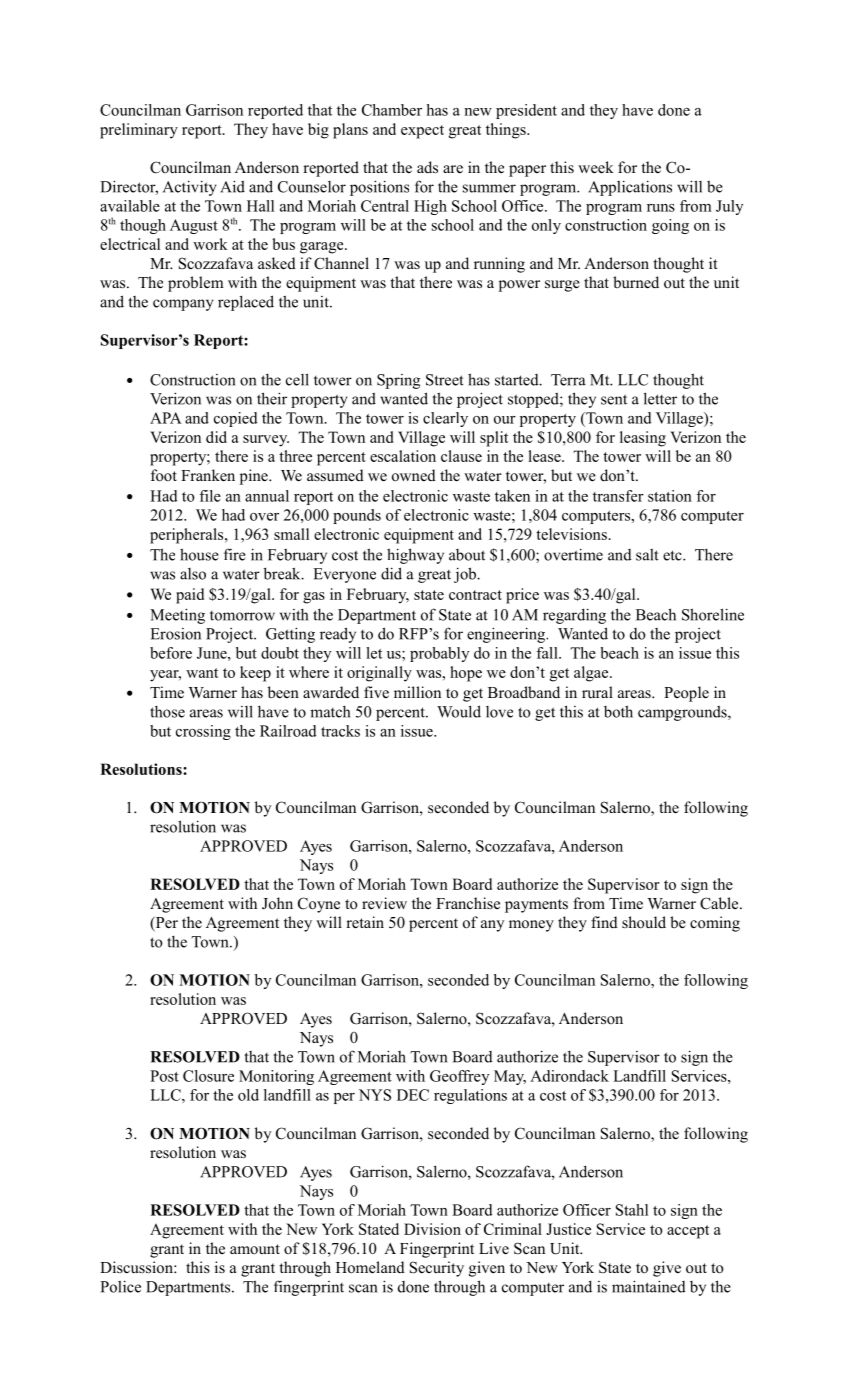  Describe the element at coordinates (422, 132) in the page. I see `expect` at that location.
